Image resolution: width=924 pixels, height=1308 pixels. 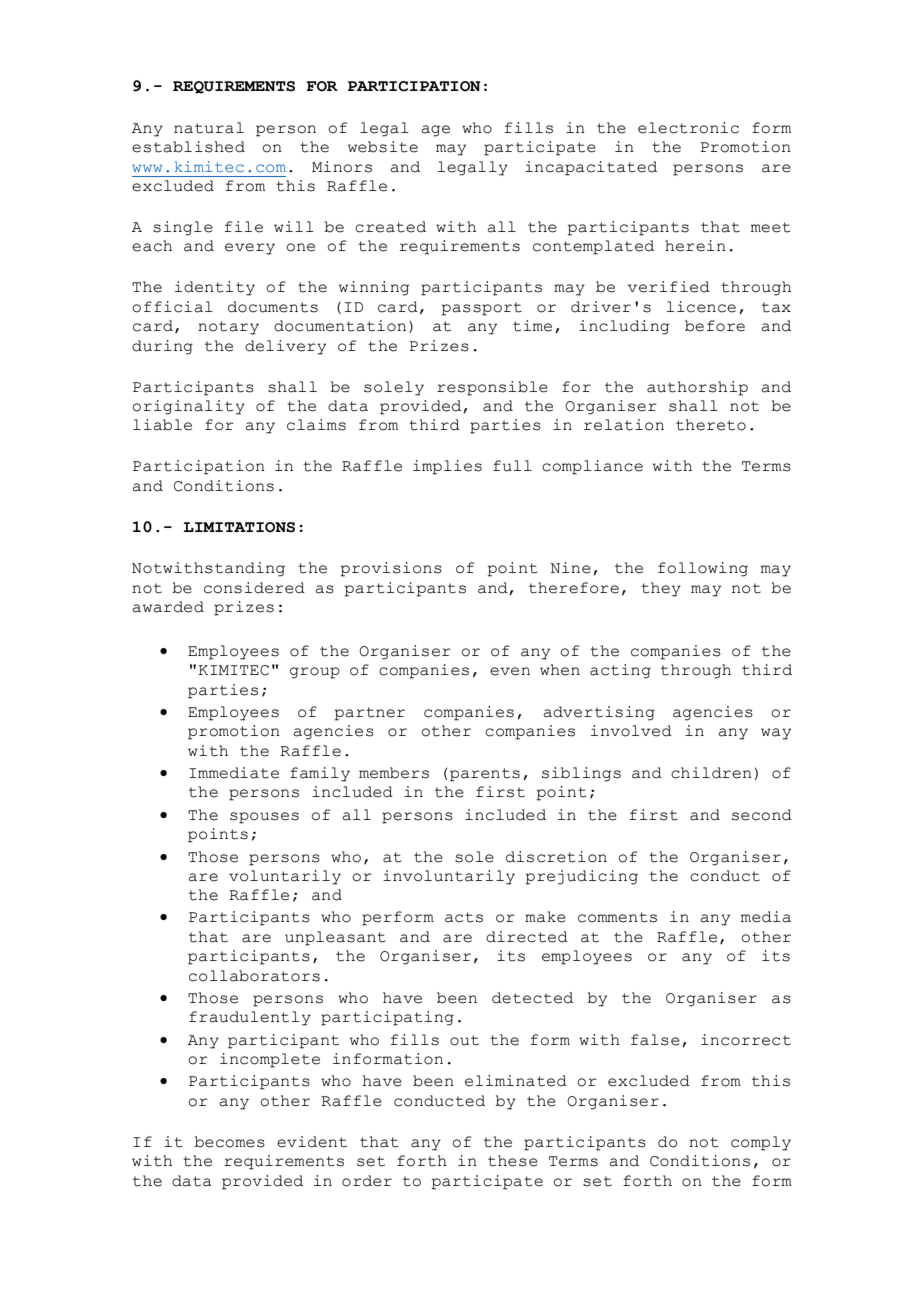 I want to click on comply, so click(x=761, y=1143).
